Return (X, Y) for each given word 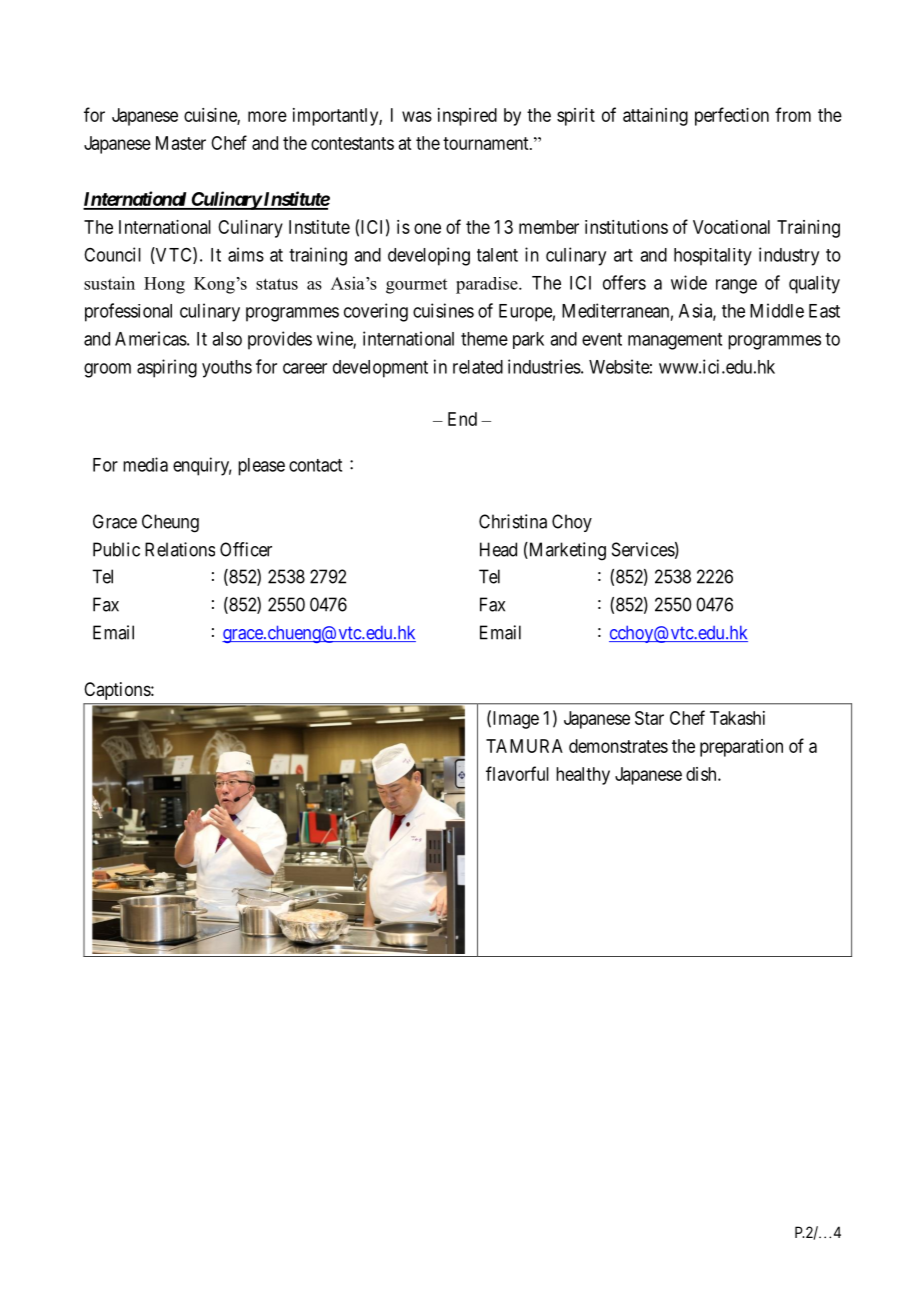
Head (498, 549)
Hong (164, 285)
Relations (180, 549)
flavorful (517, 773)
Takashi (737, 718)
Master (181, 143)
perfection (732, 116)
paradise (488, 285)
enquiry (202, 466)
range (736, 286)
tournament (487, 143)
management (675, 341)
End (462, 419)
